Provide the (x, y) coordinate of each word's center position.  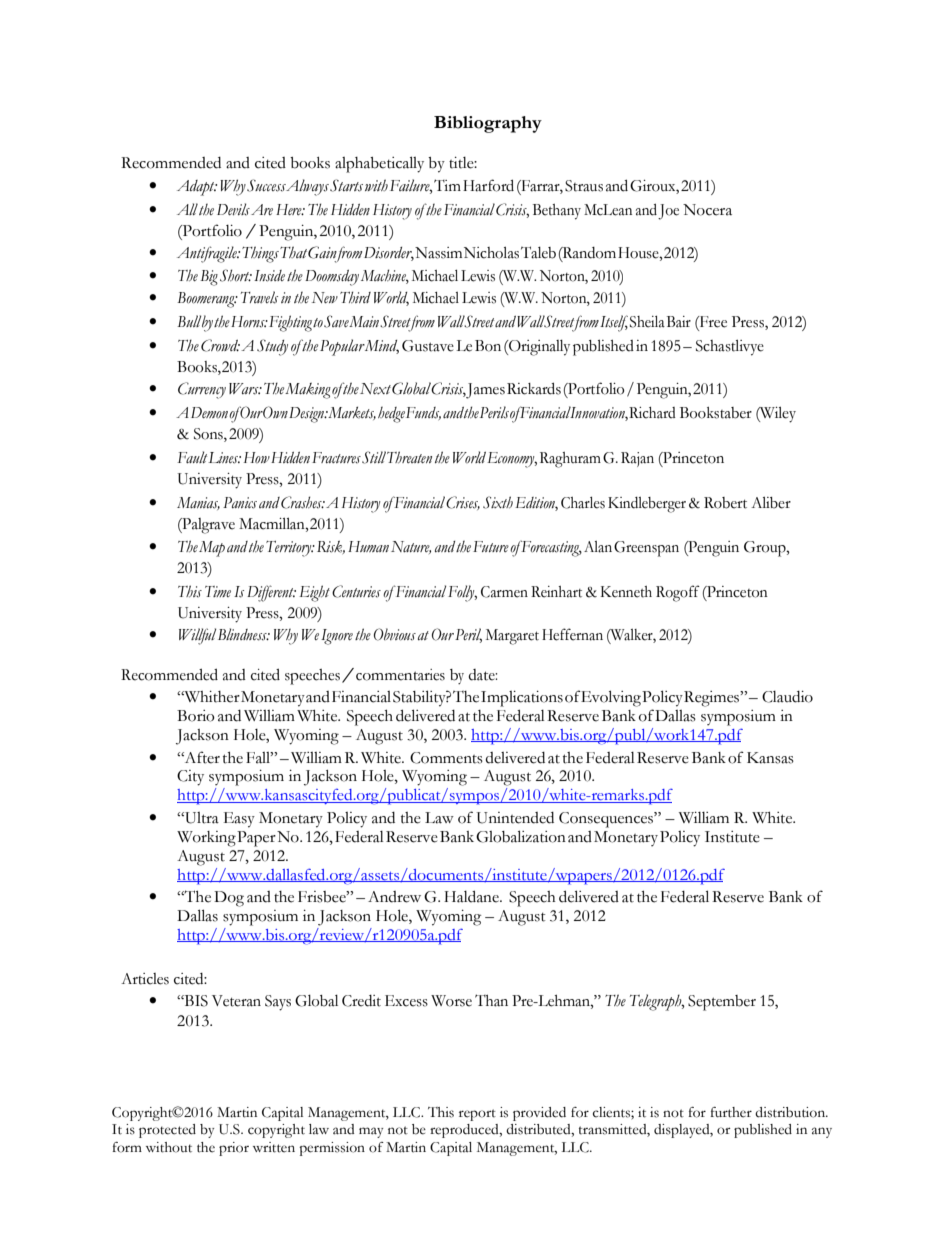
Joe (668, 212)
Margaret (512, 637)
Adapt (197, 188)
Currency (202, 390)
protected (167, 1131)
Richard (652, 413)
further (731, 1112)
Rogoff (678, 593)
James (485, 391)
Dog (229, 899)
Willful (198, 636)
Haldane (472, 896)
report (477, 1115)
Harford (488, 185)
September (722, 1003)
